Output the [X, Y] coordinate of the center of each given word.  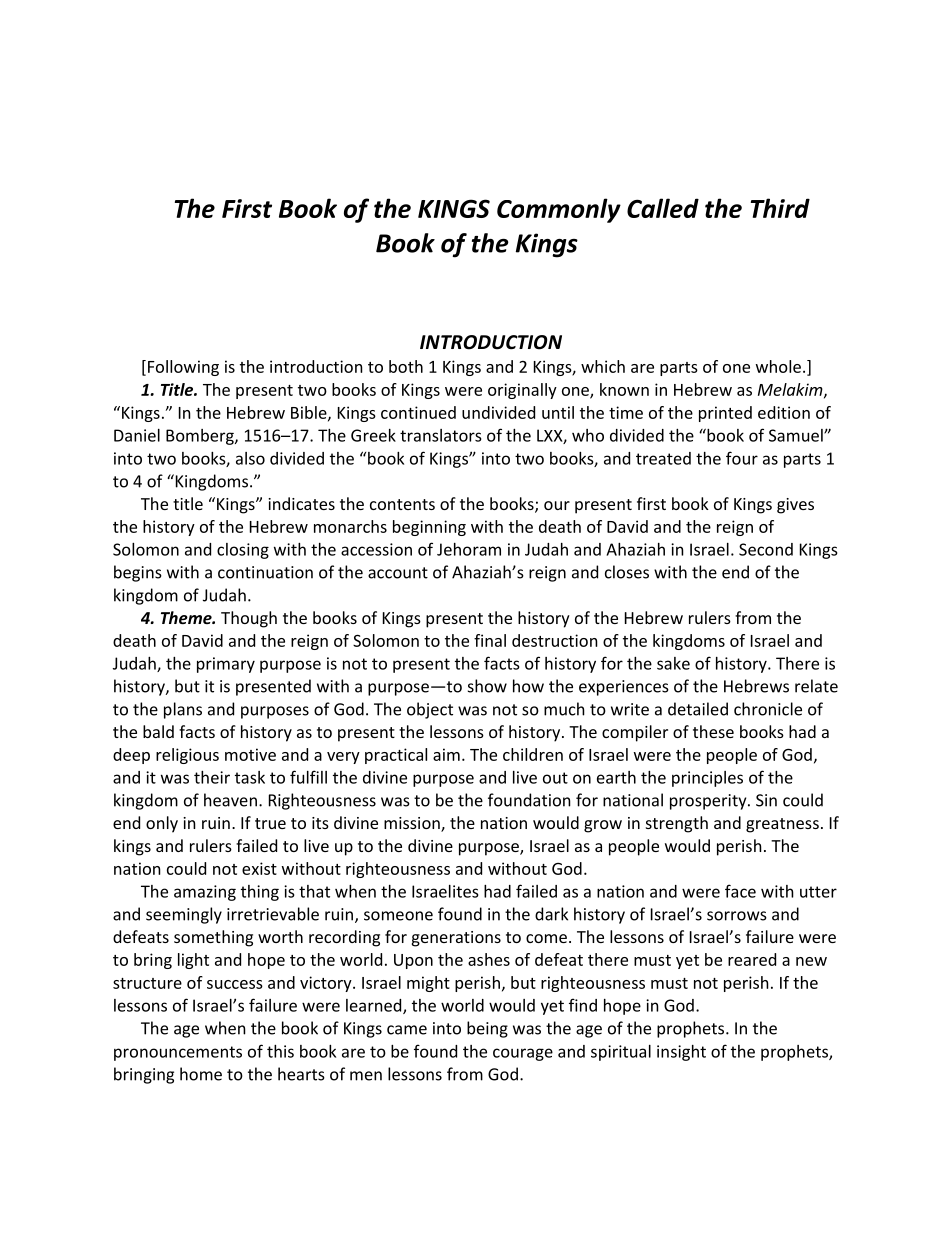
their [212, 777]
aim [446, 754]
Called [663, 208]
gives [795, 506]
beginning [429, 528]
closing [243, 551]
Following [183, 368]
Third [780, 208]
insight [681, 1053]
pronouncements [178, 1053]
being [487, 1029]
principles [707, 779]
